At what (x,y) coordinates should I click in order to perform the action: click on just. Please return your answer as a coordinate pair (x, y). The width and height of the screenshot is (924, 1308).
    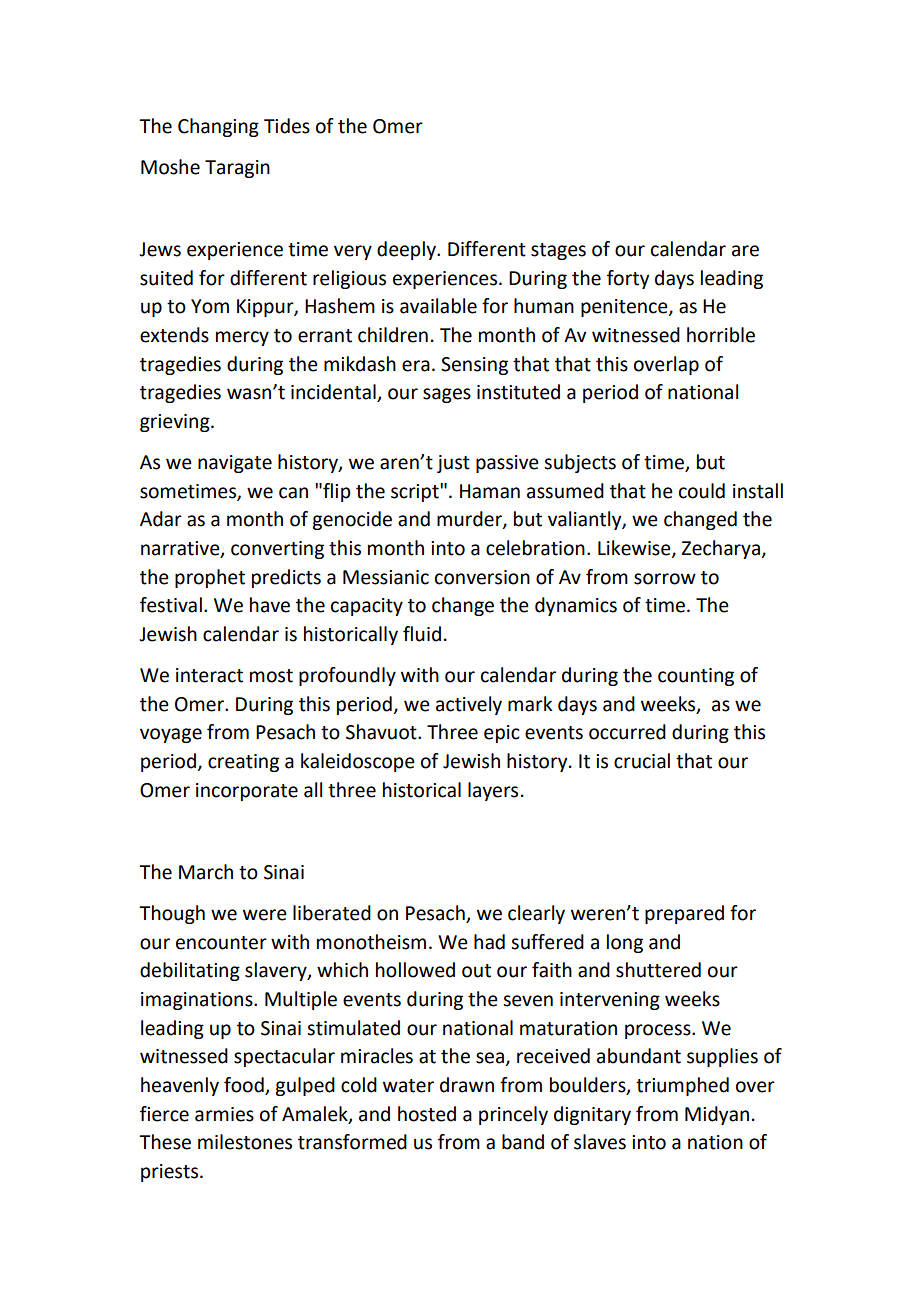
    Looking at the image, I should click on (453, 464).
